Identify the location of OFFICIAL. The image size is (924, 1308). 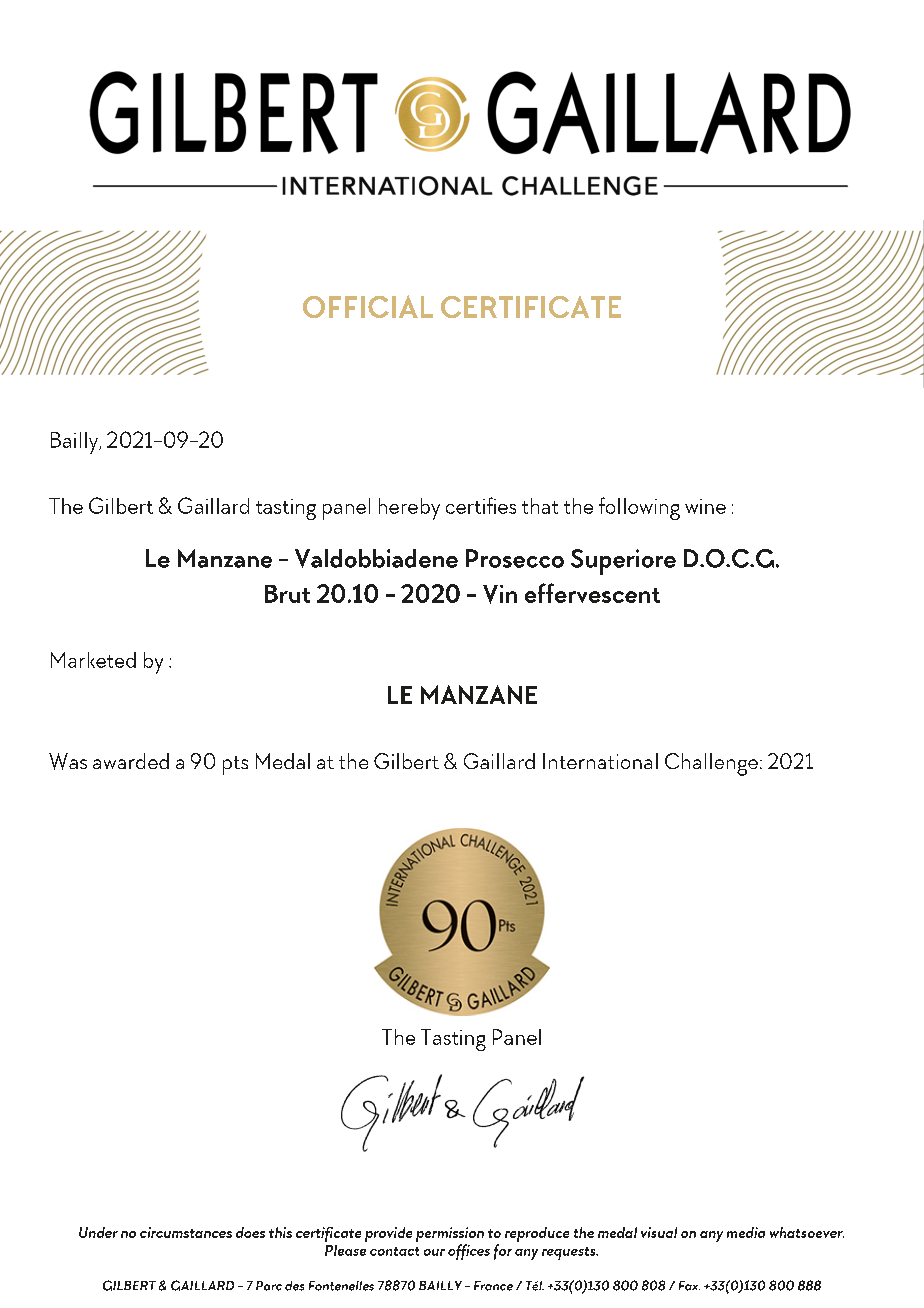
(368, 306).
